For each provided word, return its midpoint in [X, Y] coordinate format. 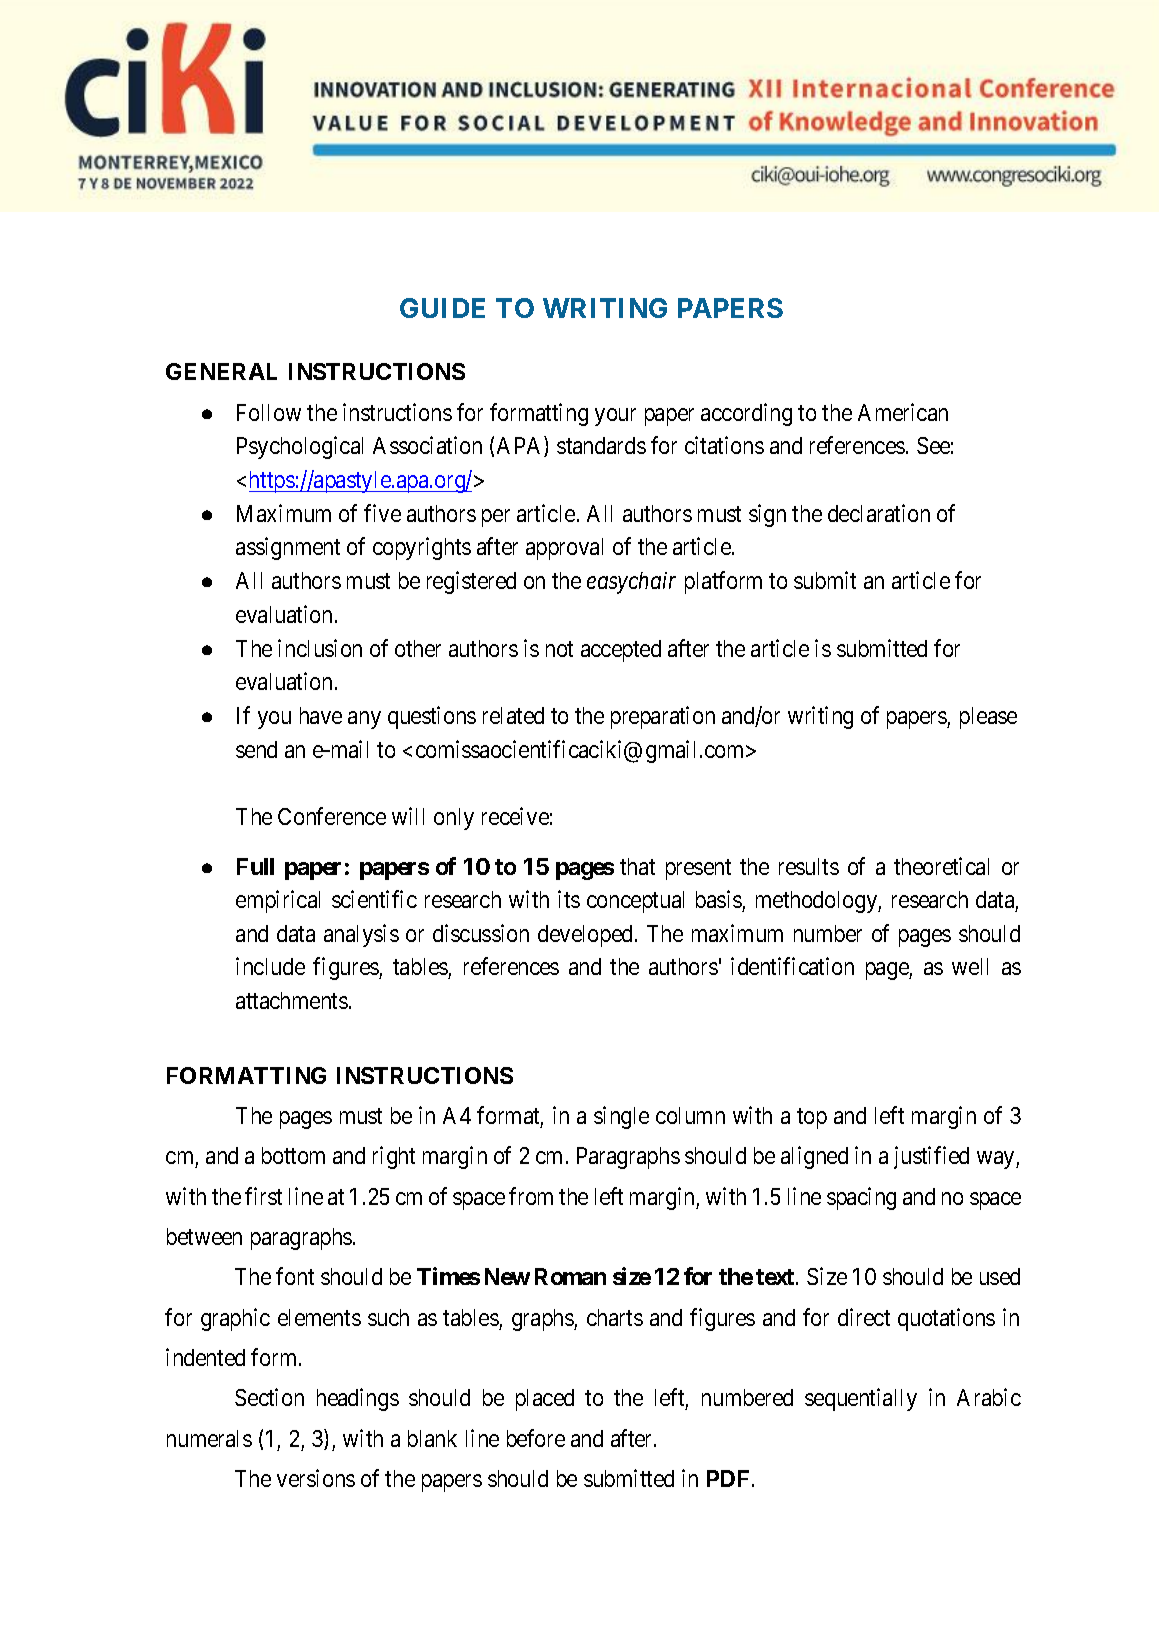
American [903, 412]
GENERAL [221, 371]
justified [931, 1158]
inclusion [320, 648]
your [615, 417]
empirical [278, 901]
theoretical [941, 866]
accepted [621, 651]
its [569, 899]
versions [316, 1478]
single [621, 1117]
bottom [293, 1155]
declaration [879, 513]
